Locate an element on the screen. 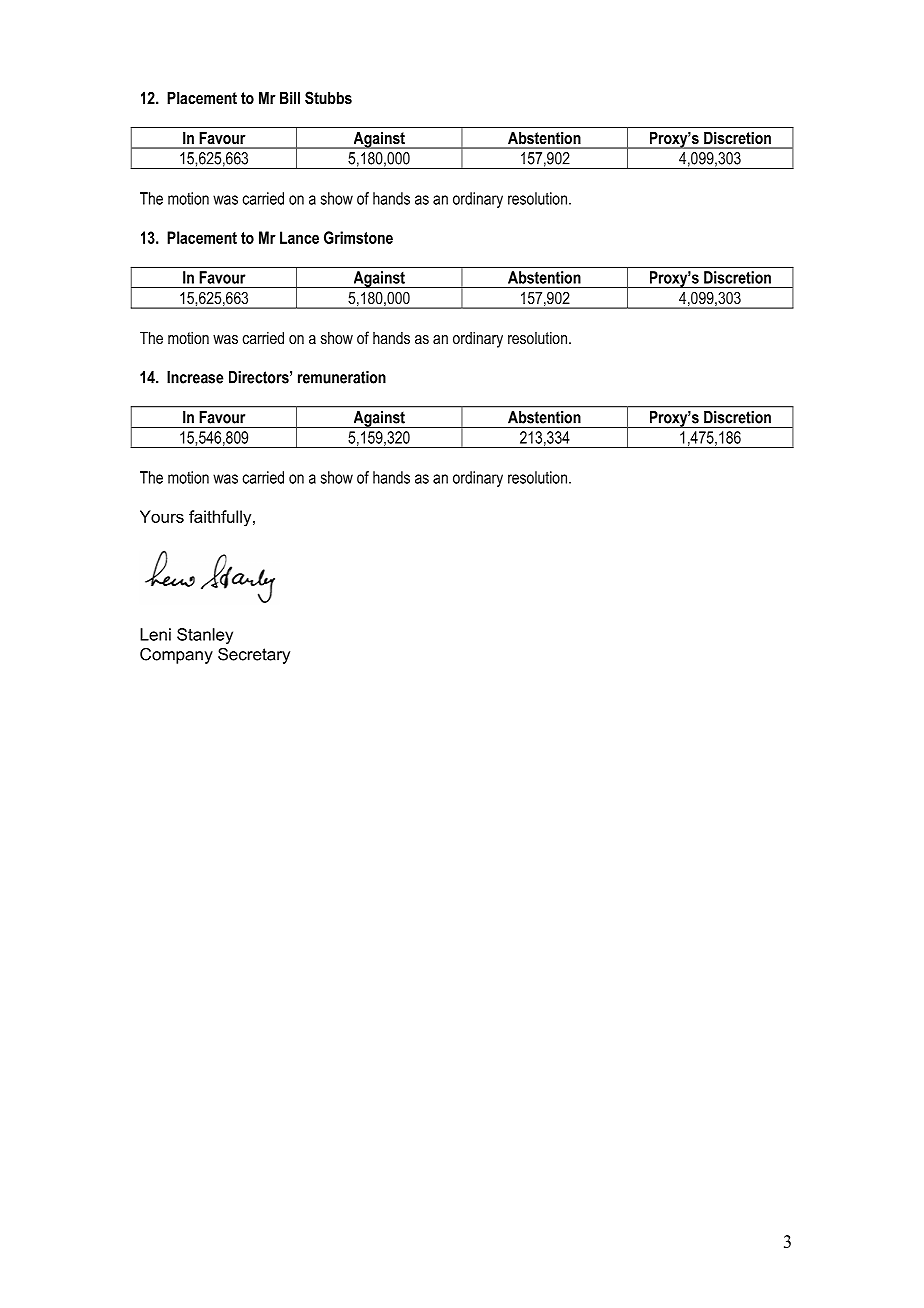 This screenshot has width=924, height=1308. Lance is located at coordinates (299, 237).
